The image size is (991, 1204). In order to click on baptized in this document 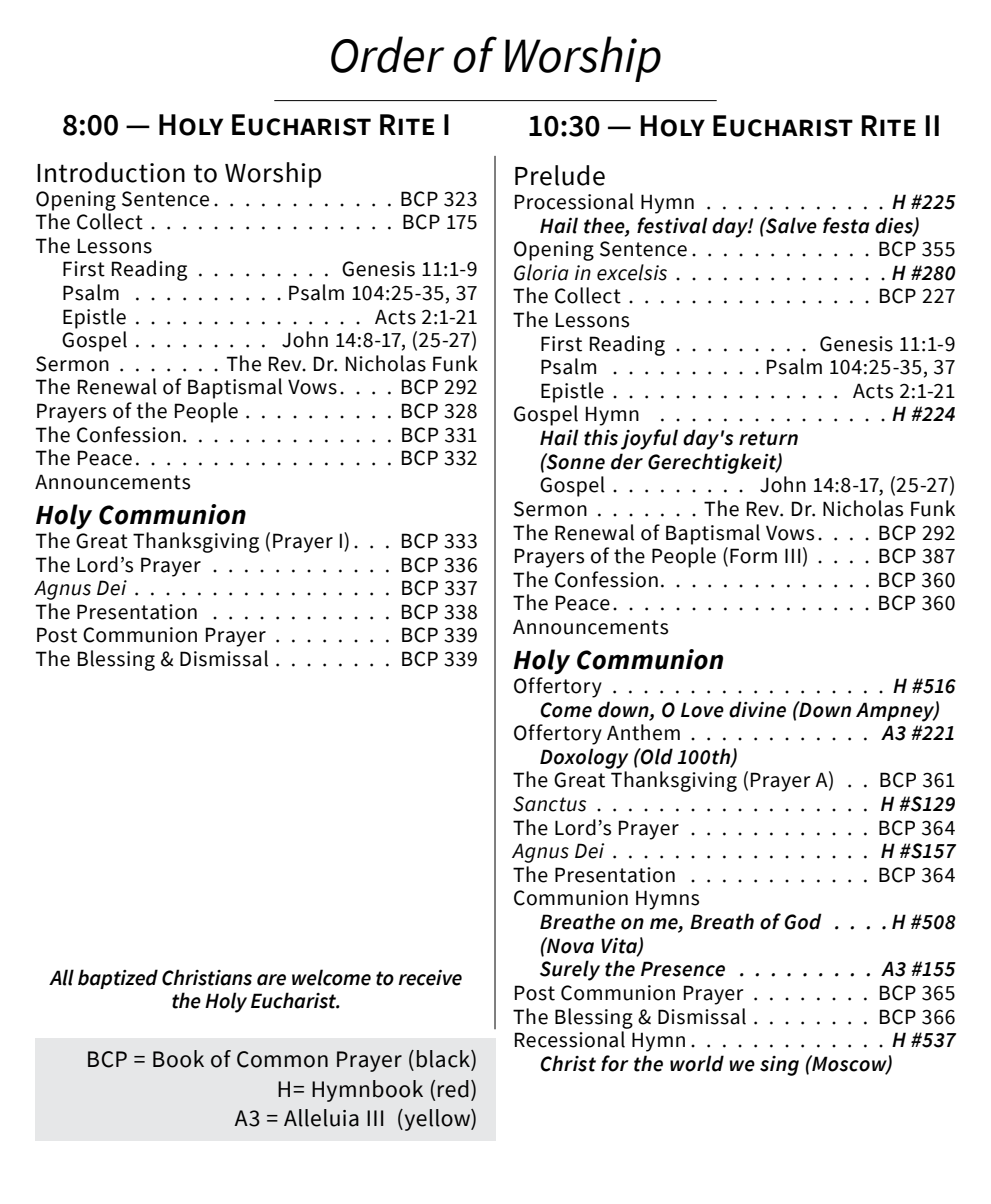, I will do `click(118, 979)`.
